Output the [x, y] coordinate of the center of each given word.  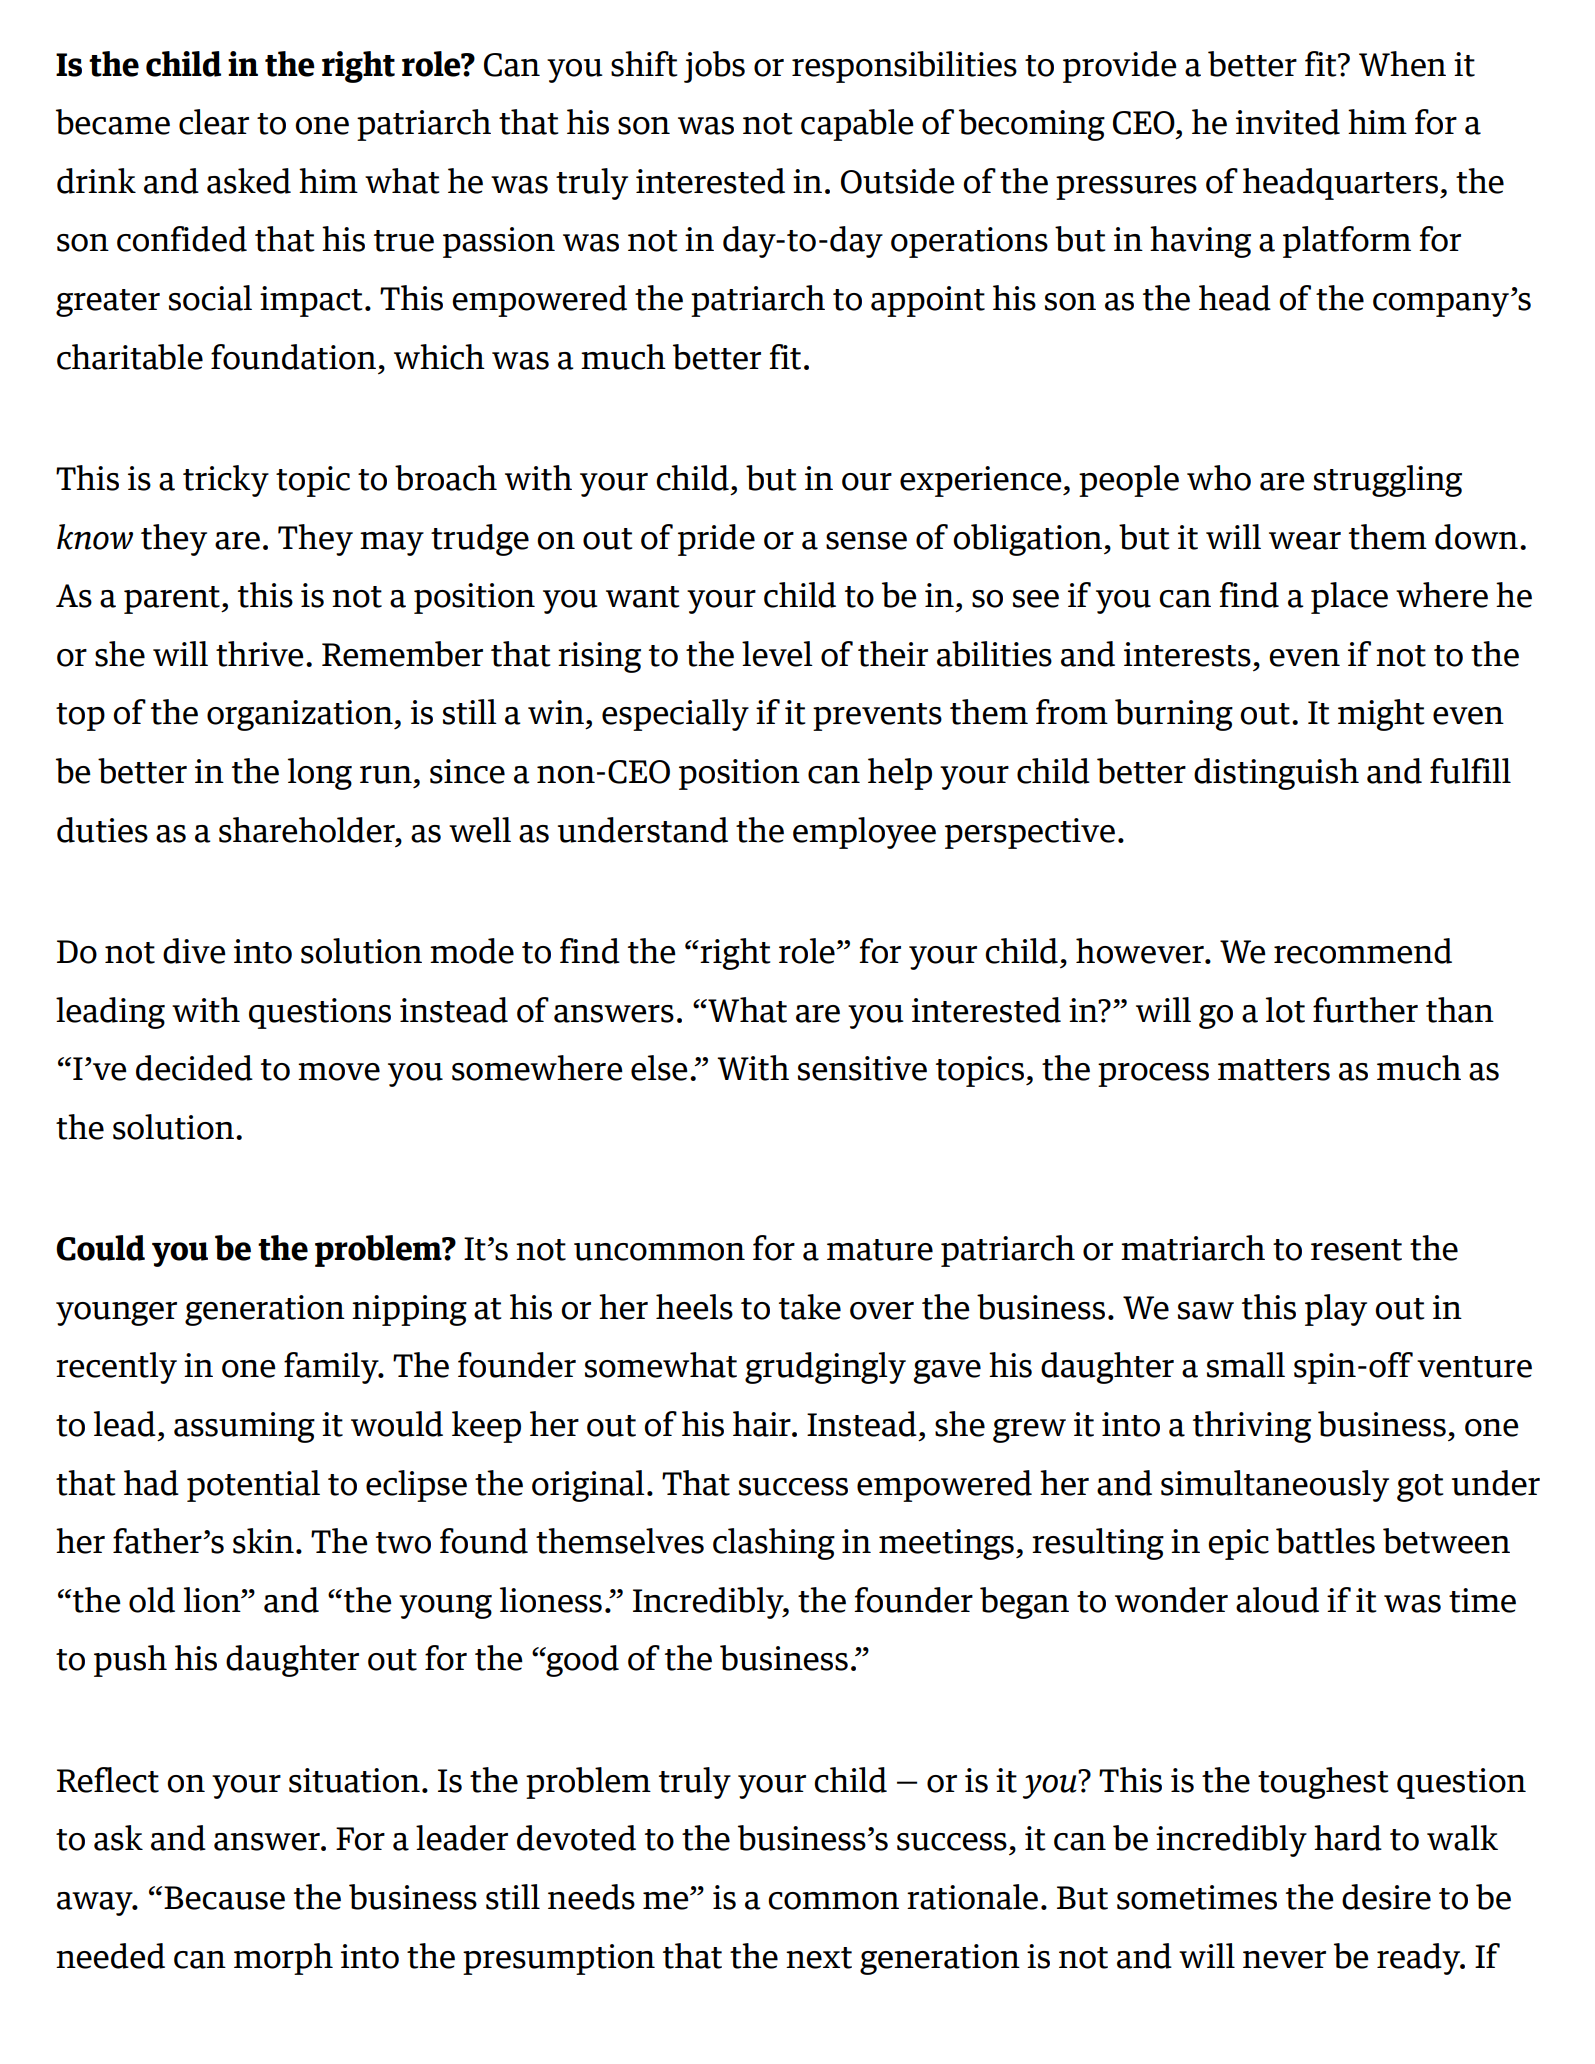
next [819, 1958]
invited [1288, 122]
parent [173, 600]
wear [1305, 541]
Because [224, 1898]
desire [1386, 1897]
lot [1285, 1010]
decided [194, 1068]
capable [857, 125]
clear [214, 122]
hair [763, 1424]
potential [253, 1486]
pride [716, 540]
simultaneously [1275, 1486]
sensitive [862, 1068]
